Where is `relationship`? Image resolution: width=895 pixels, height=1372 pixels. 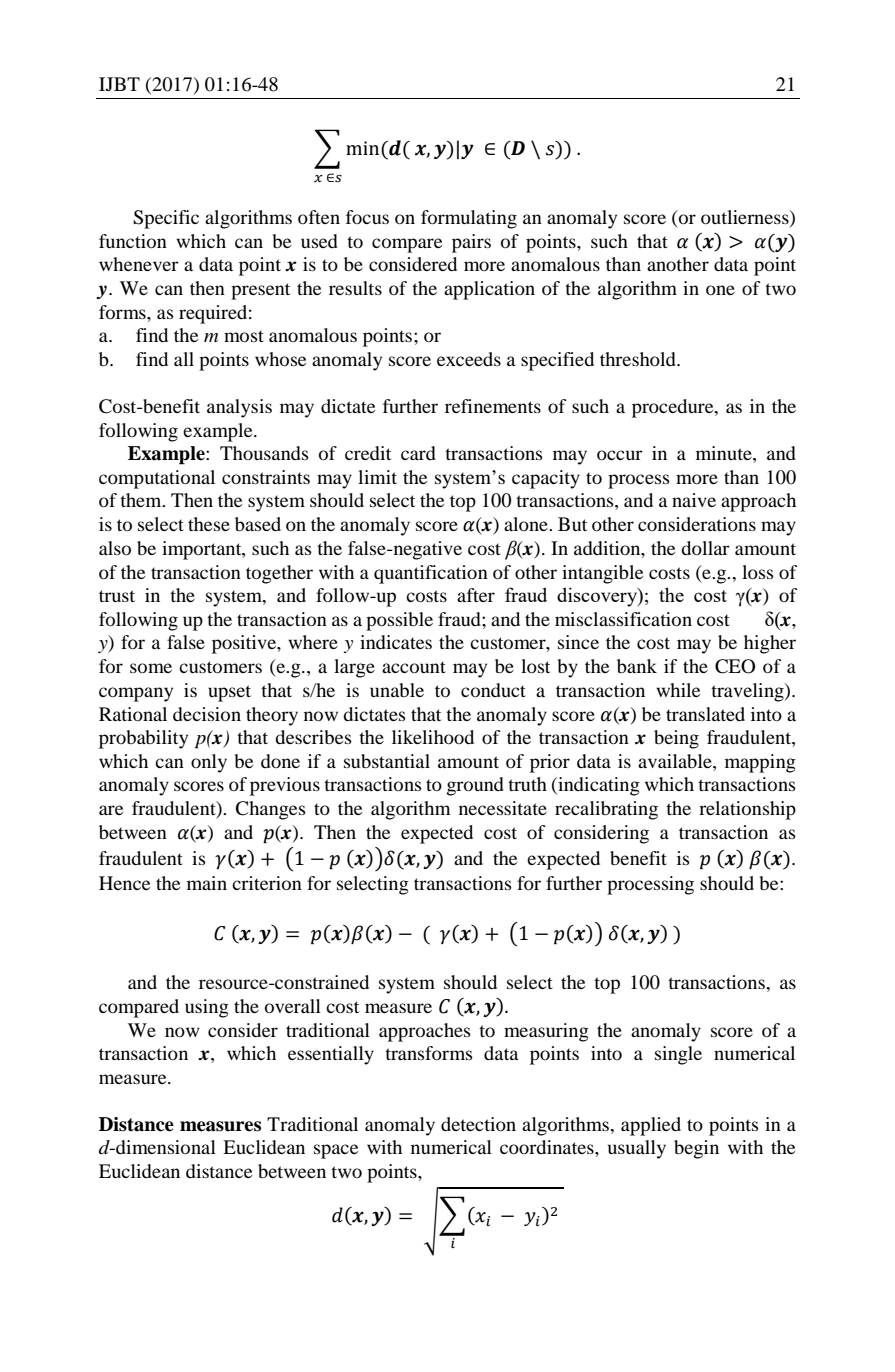
relationship is located at coordinates (747, 810).
